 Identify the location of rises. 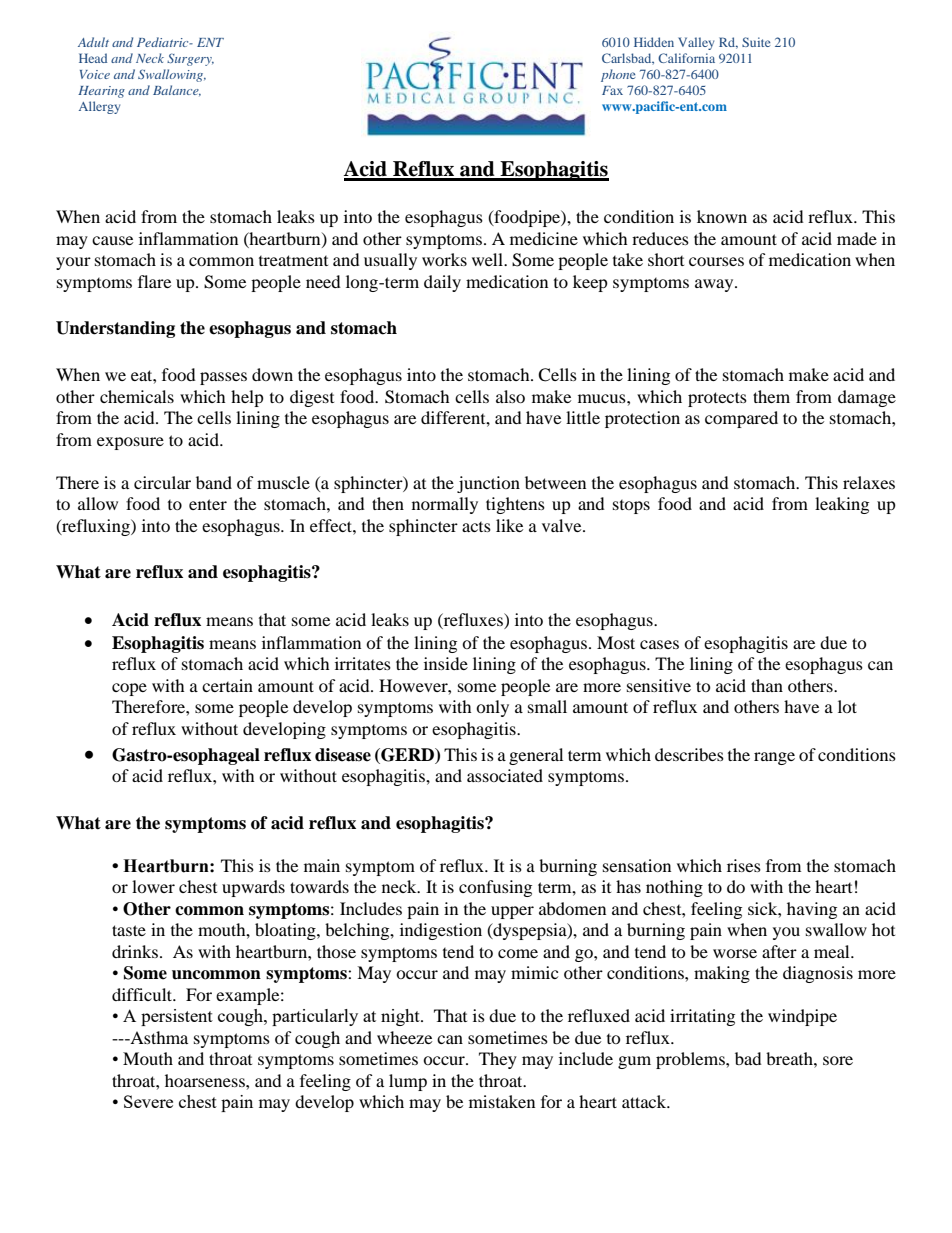
(744, 865).
